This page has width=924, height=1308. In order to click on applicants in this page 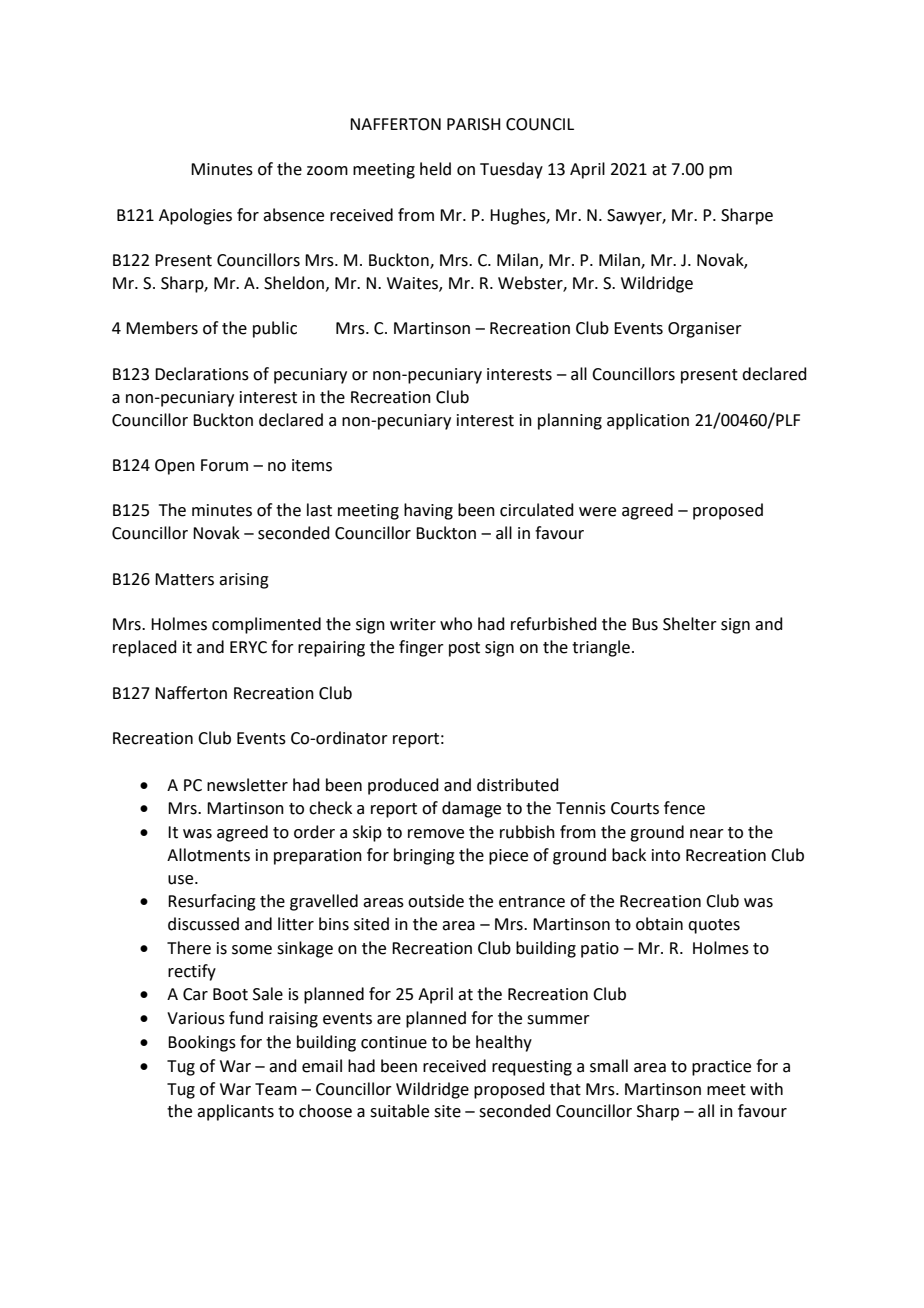, I will do `click(235, 1112)`.
